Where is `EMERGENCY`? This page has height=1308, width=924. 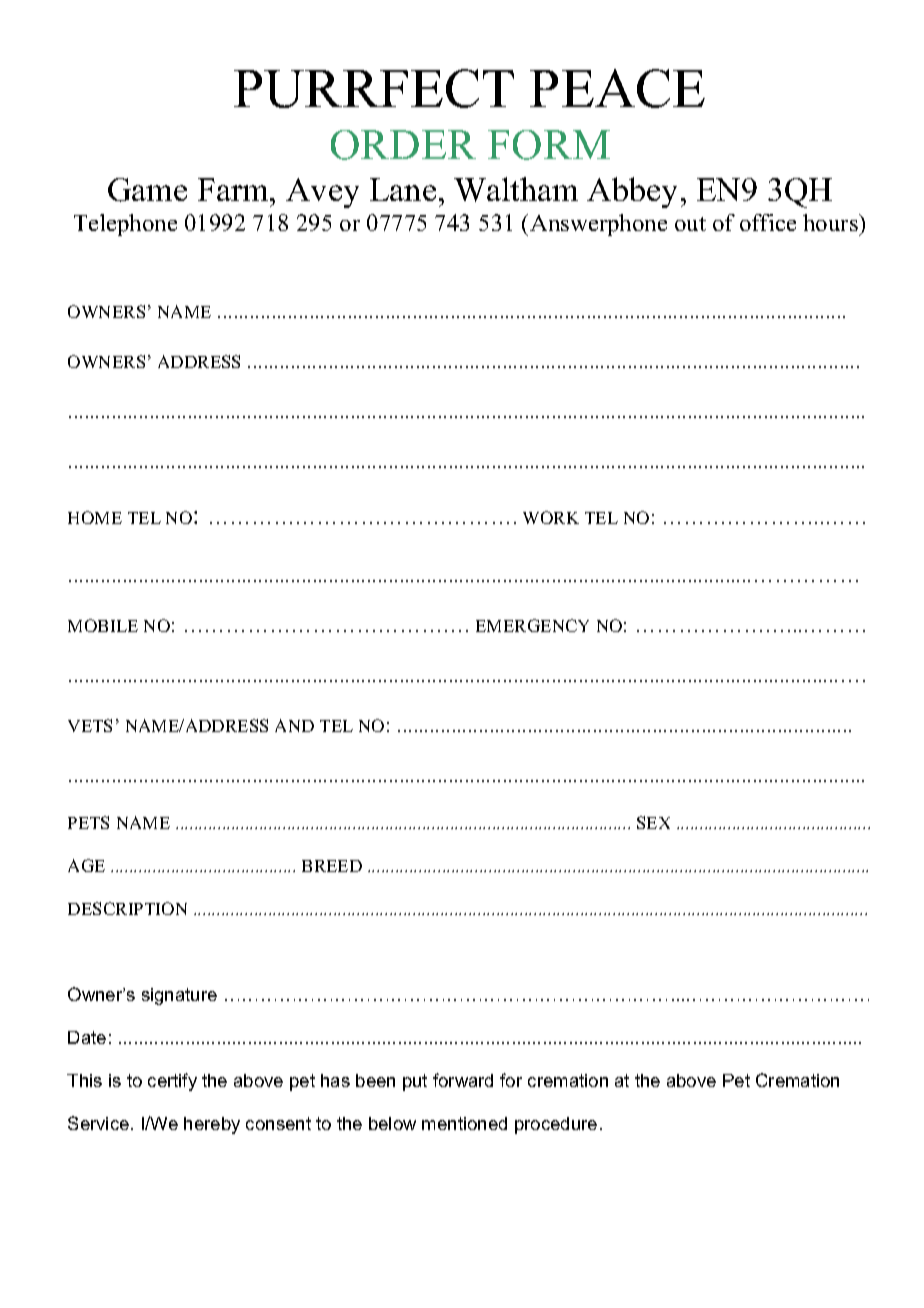 EMERGENCY is located at coordinates (532, 625).
